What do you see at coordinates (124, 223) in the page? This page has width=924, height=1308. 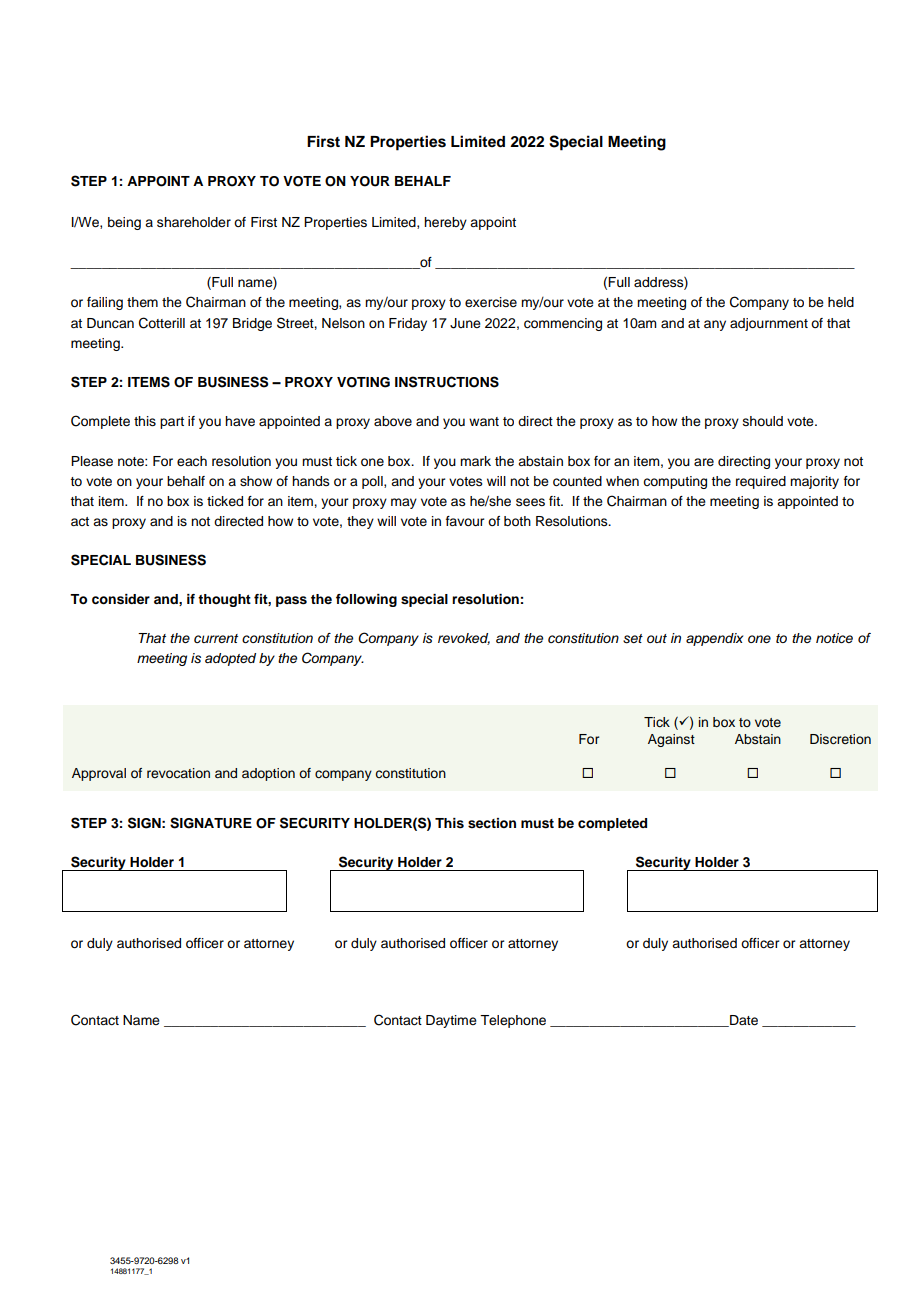 I see `being` at bounding box center [124, 223].
